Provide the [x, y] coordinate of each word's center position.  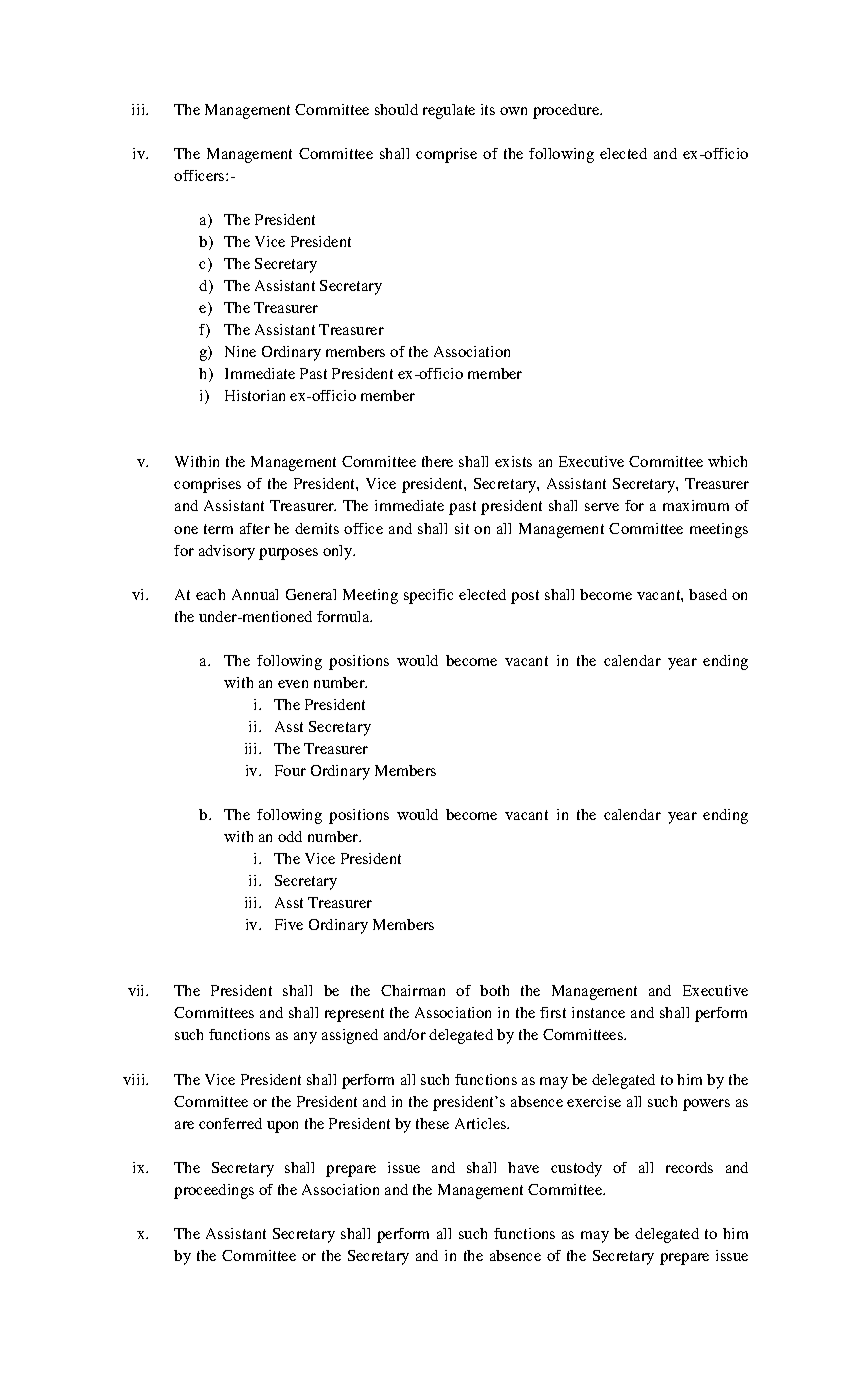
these [432, 1123]
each [210, 594]
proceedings [214, 1191]
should [396, 109]
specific [428, 596]
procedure [567, 111]
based [708, 594]
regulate [449, 111]
